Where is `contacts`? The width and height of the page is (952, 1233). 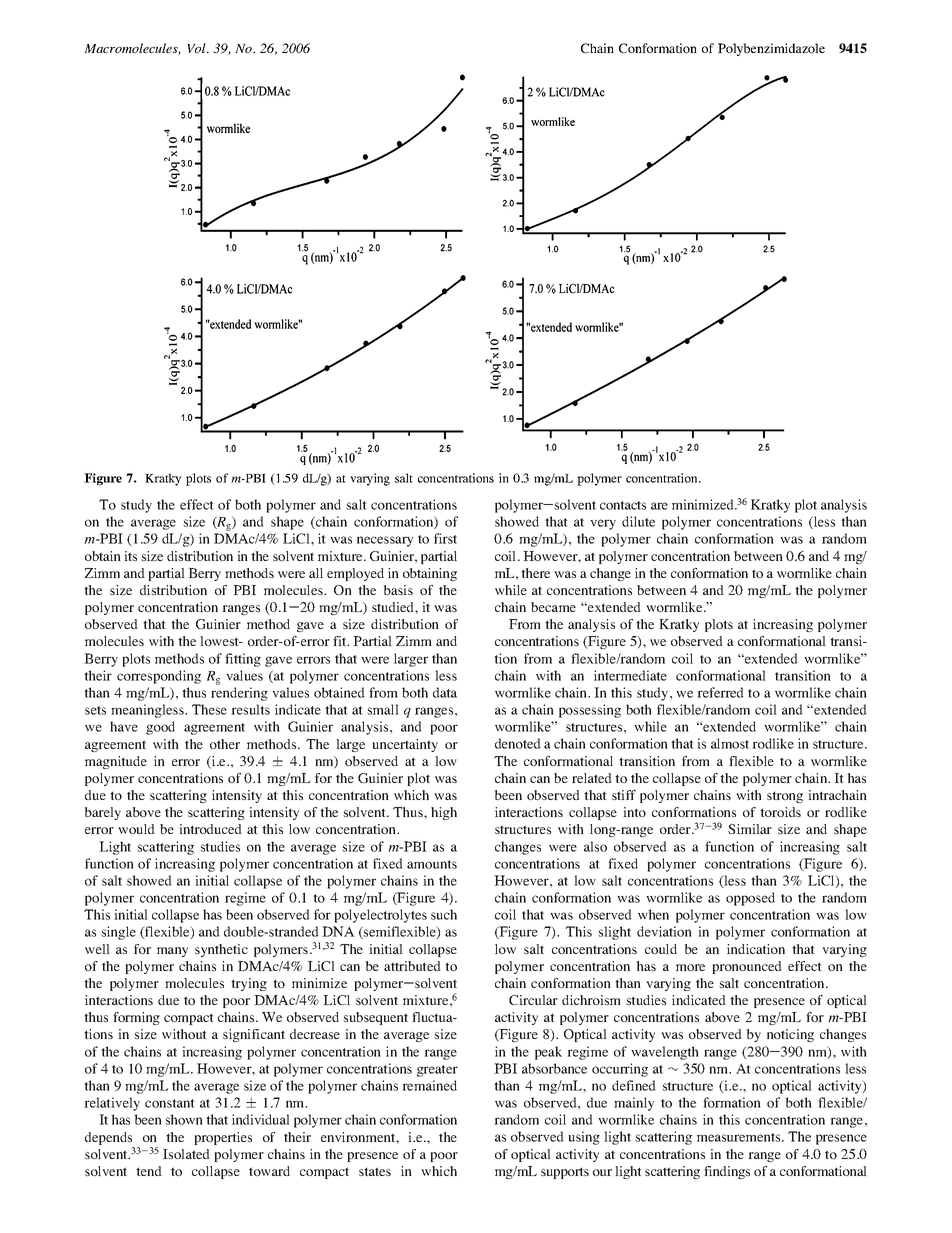 contacts is located at coordinates (623, 505).
